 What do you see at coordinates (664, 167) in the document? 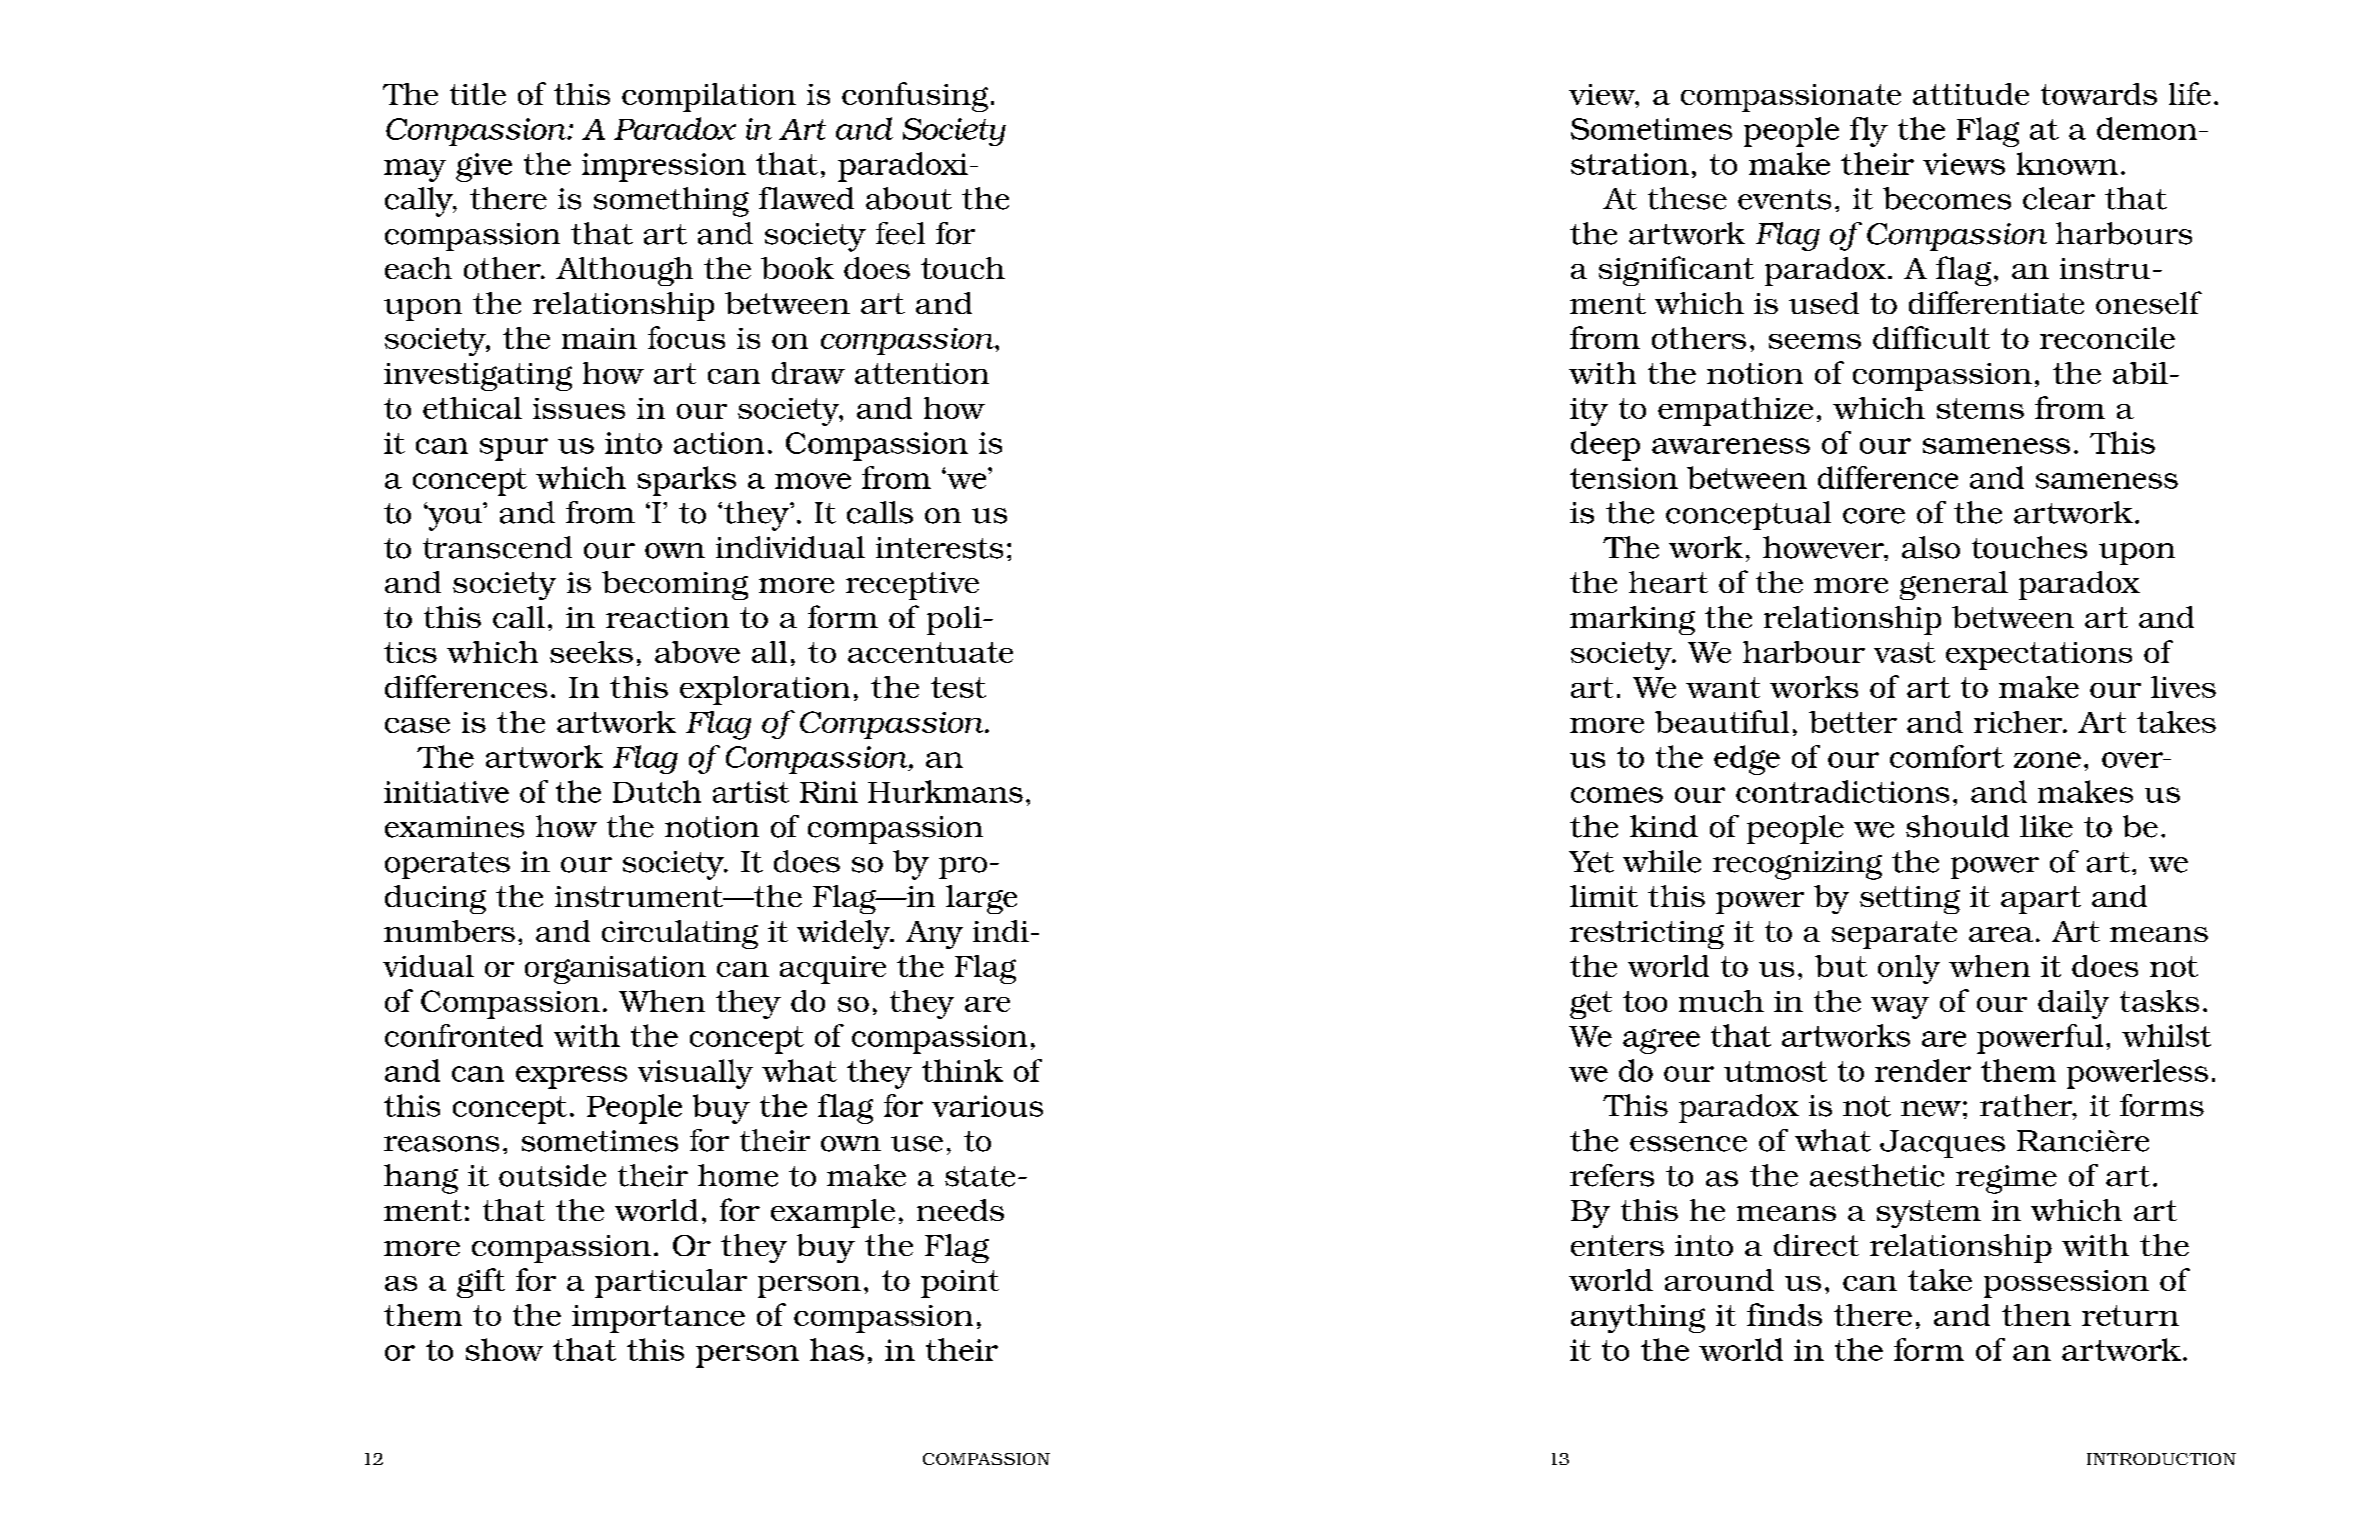
I see `impression` at bounding box center [664, 167].
